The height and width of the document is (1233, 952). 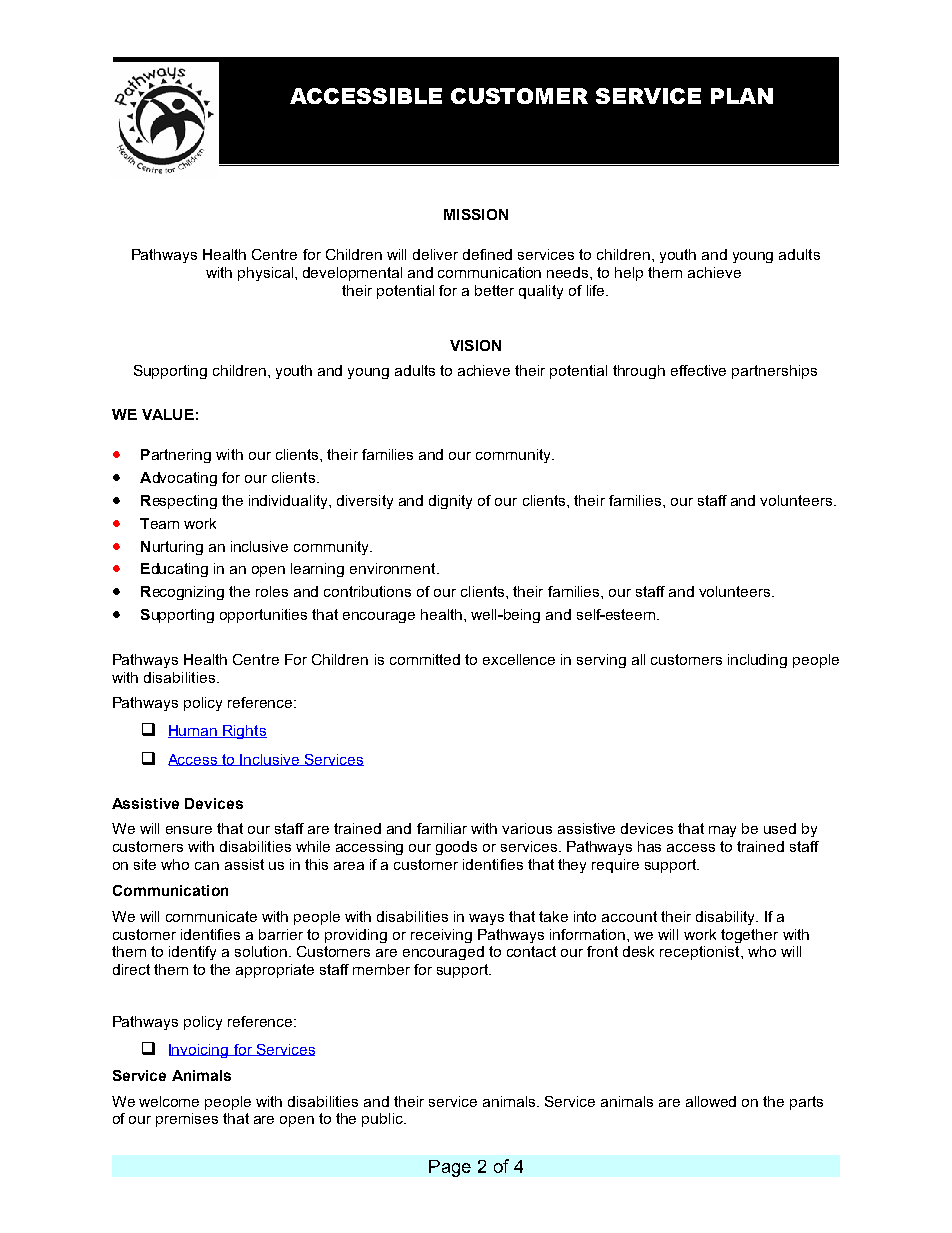 I want to click on committed, so click(x=425, y=659).
